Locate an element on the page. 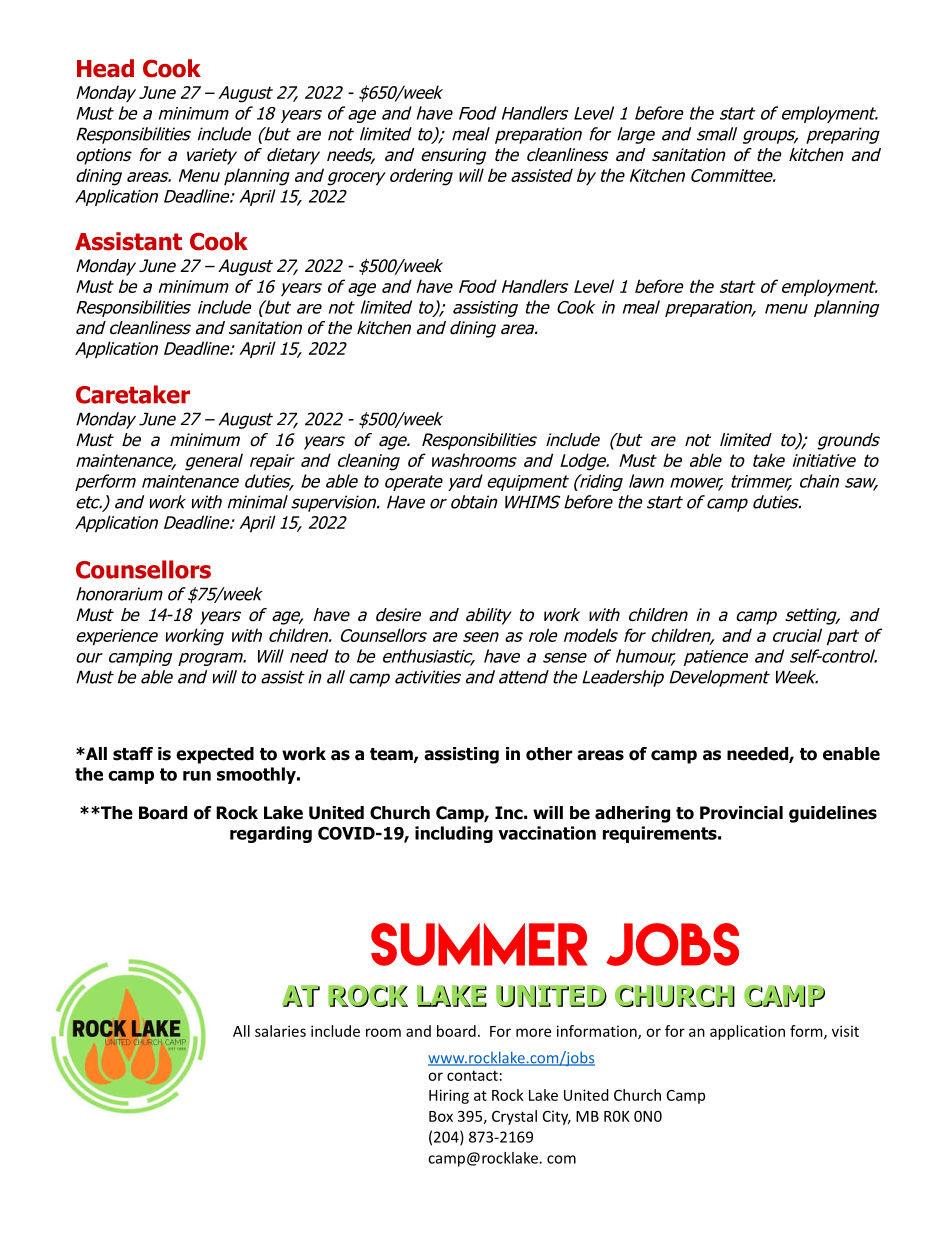 The image size is (952, 1233). guidelines is located at coordinates (833, 814).
